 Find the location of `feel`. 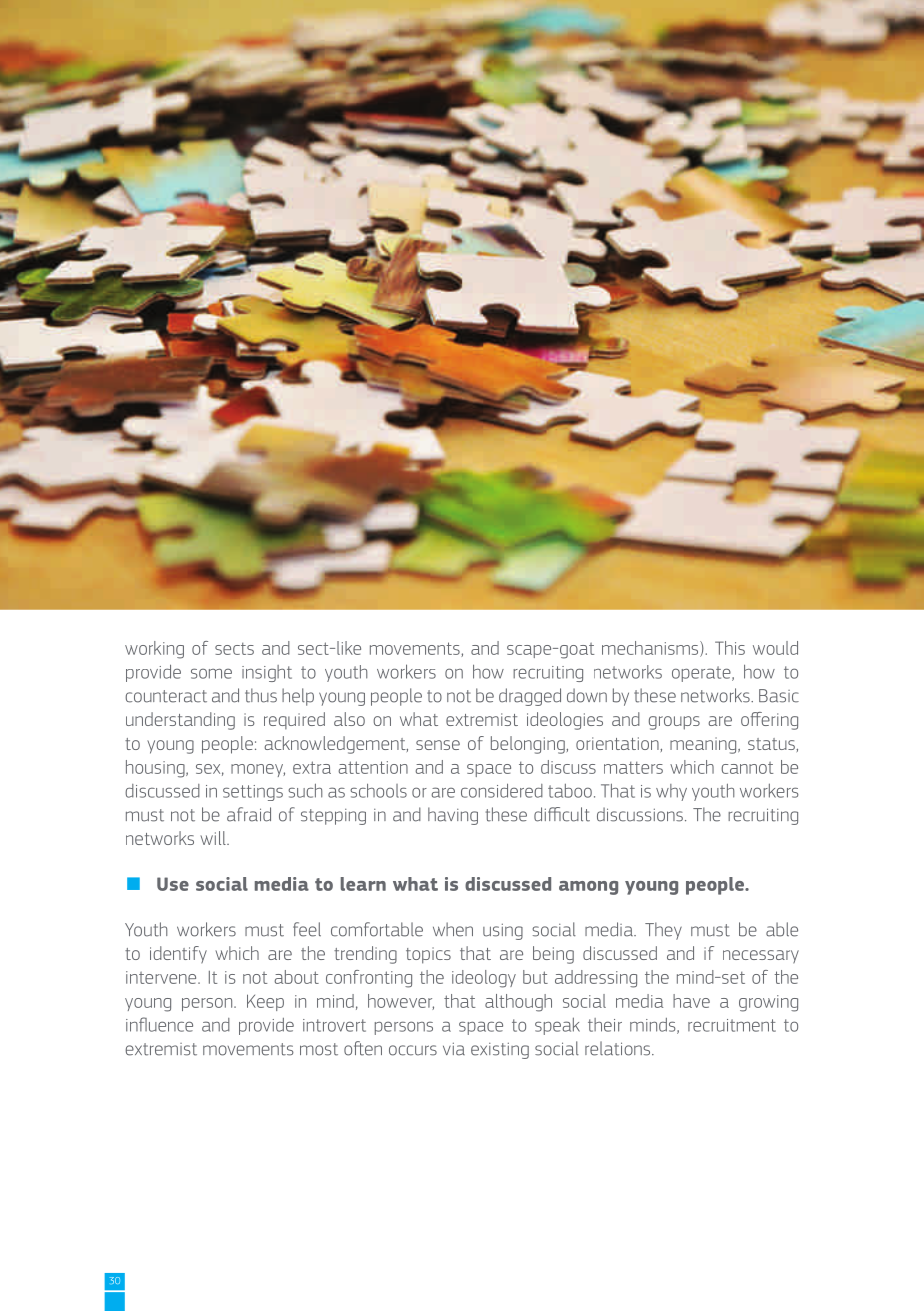

feel is located at coordinates (307, 929).
